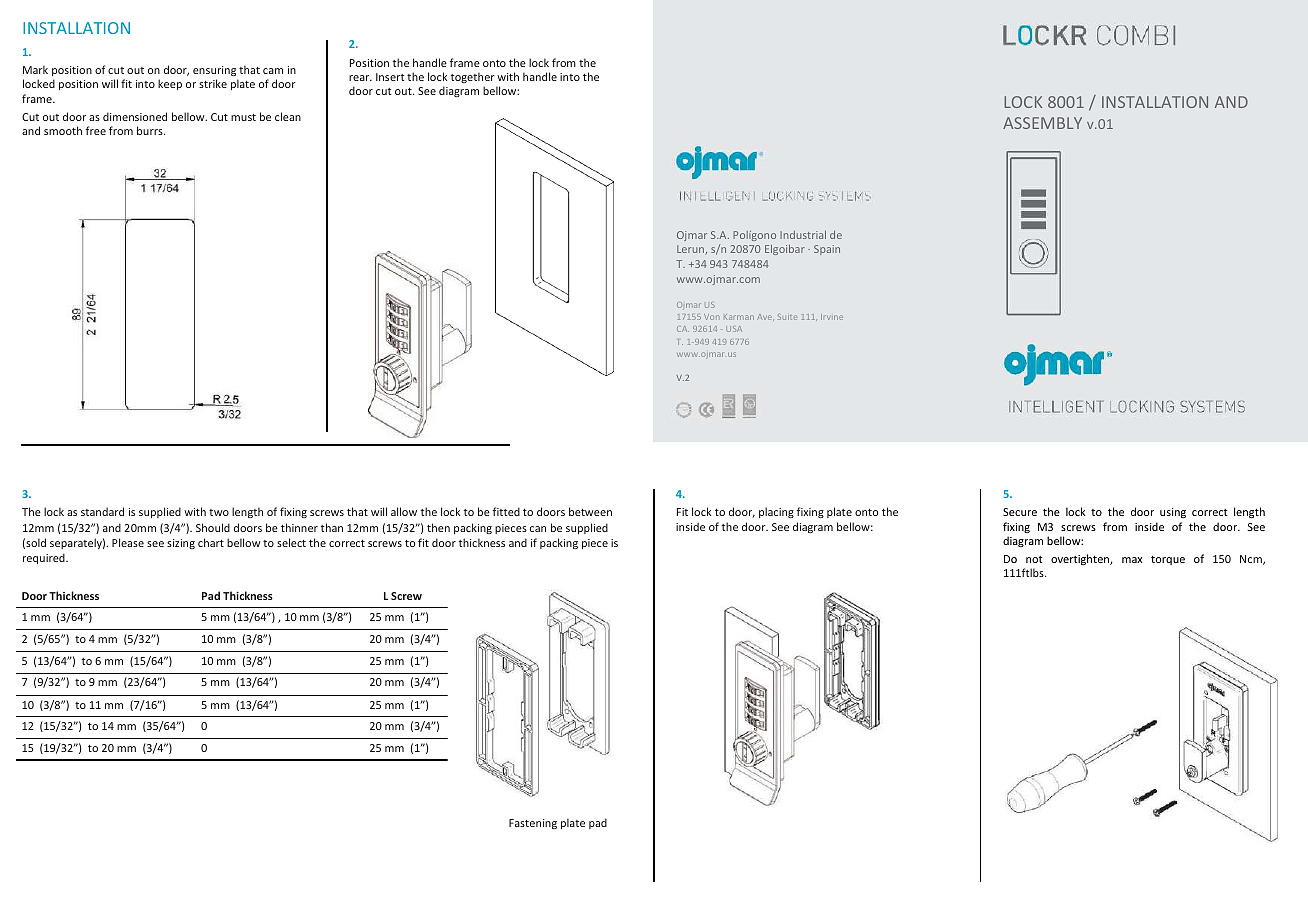 The height and width of the screenshot is (924, 1308). I want to click on Fastening, so click(533, 824).
